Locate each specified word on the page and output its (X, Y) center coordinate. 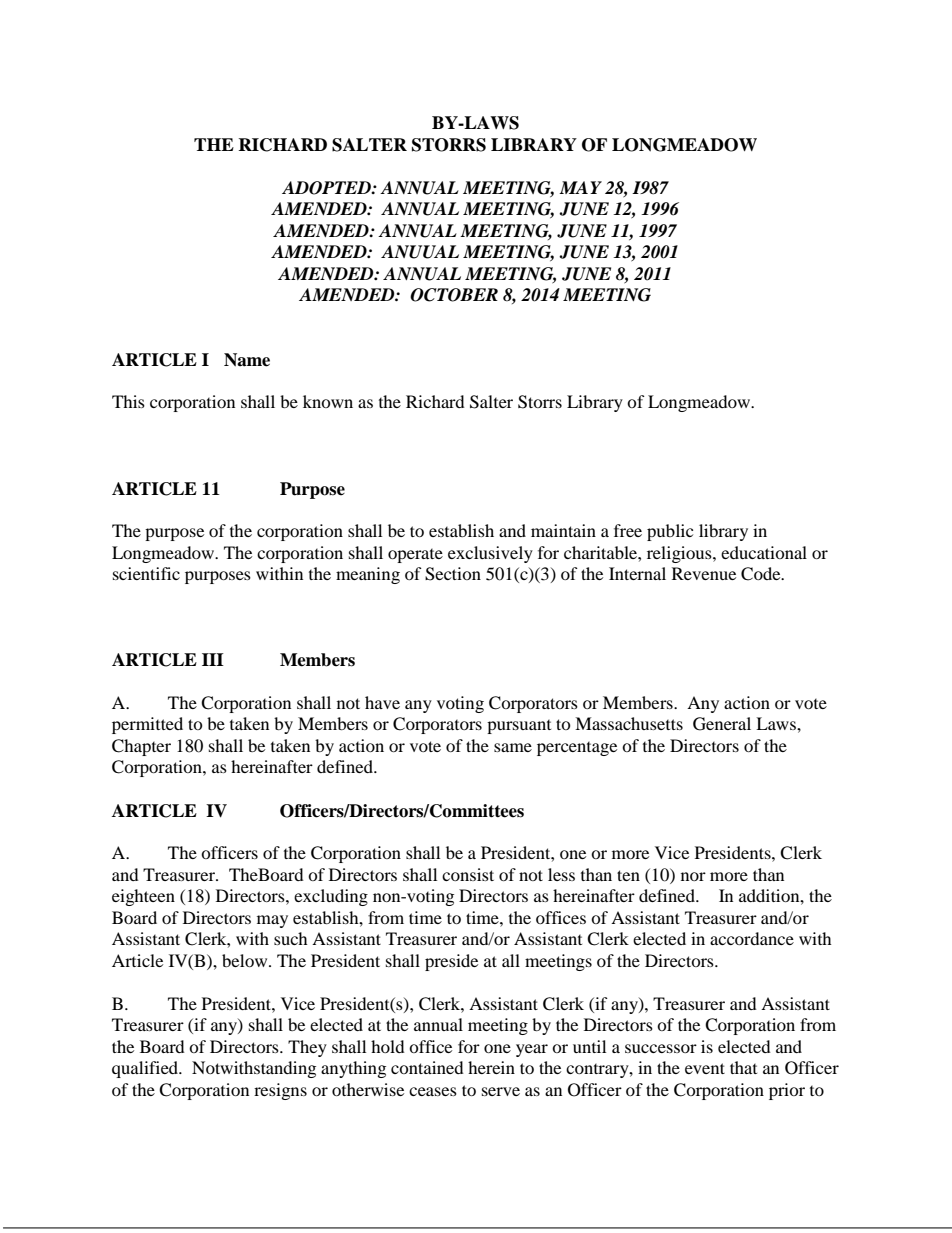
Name (247, 360)
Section (453, 574)
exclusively (490, 554)
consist (468, 874)
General (722, 724)
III (213, 659)
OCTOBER (454, 295)
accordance (752, 938)
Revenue (704, 573)
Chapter (141, 747)
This (128, 401)
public (670, 532)
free (628, 530)
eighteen (143, 897)
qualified (146, 1069)
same (513, 747)
